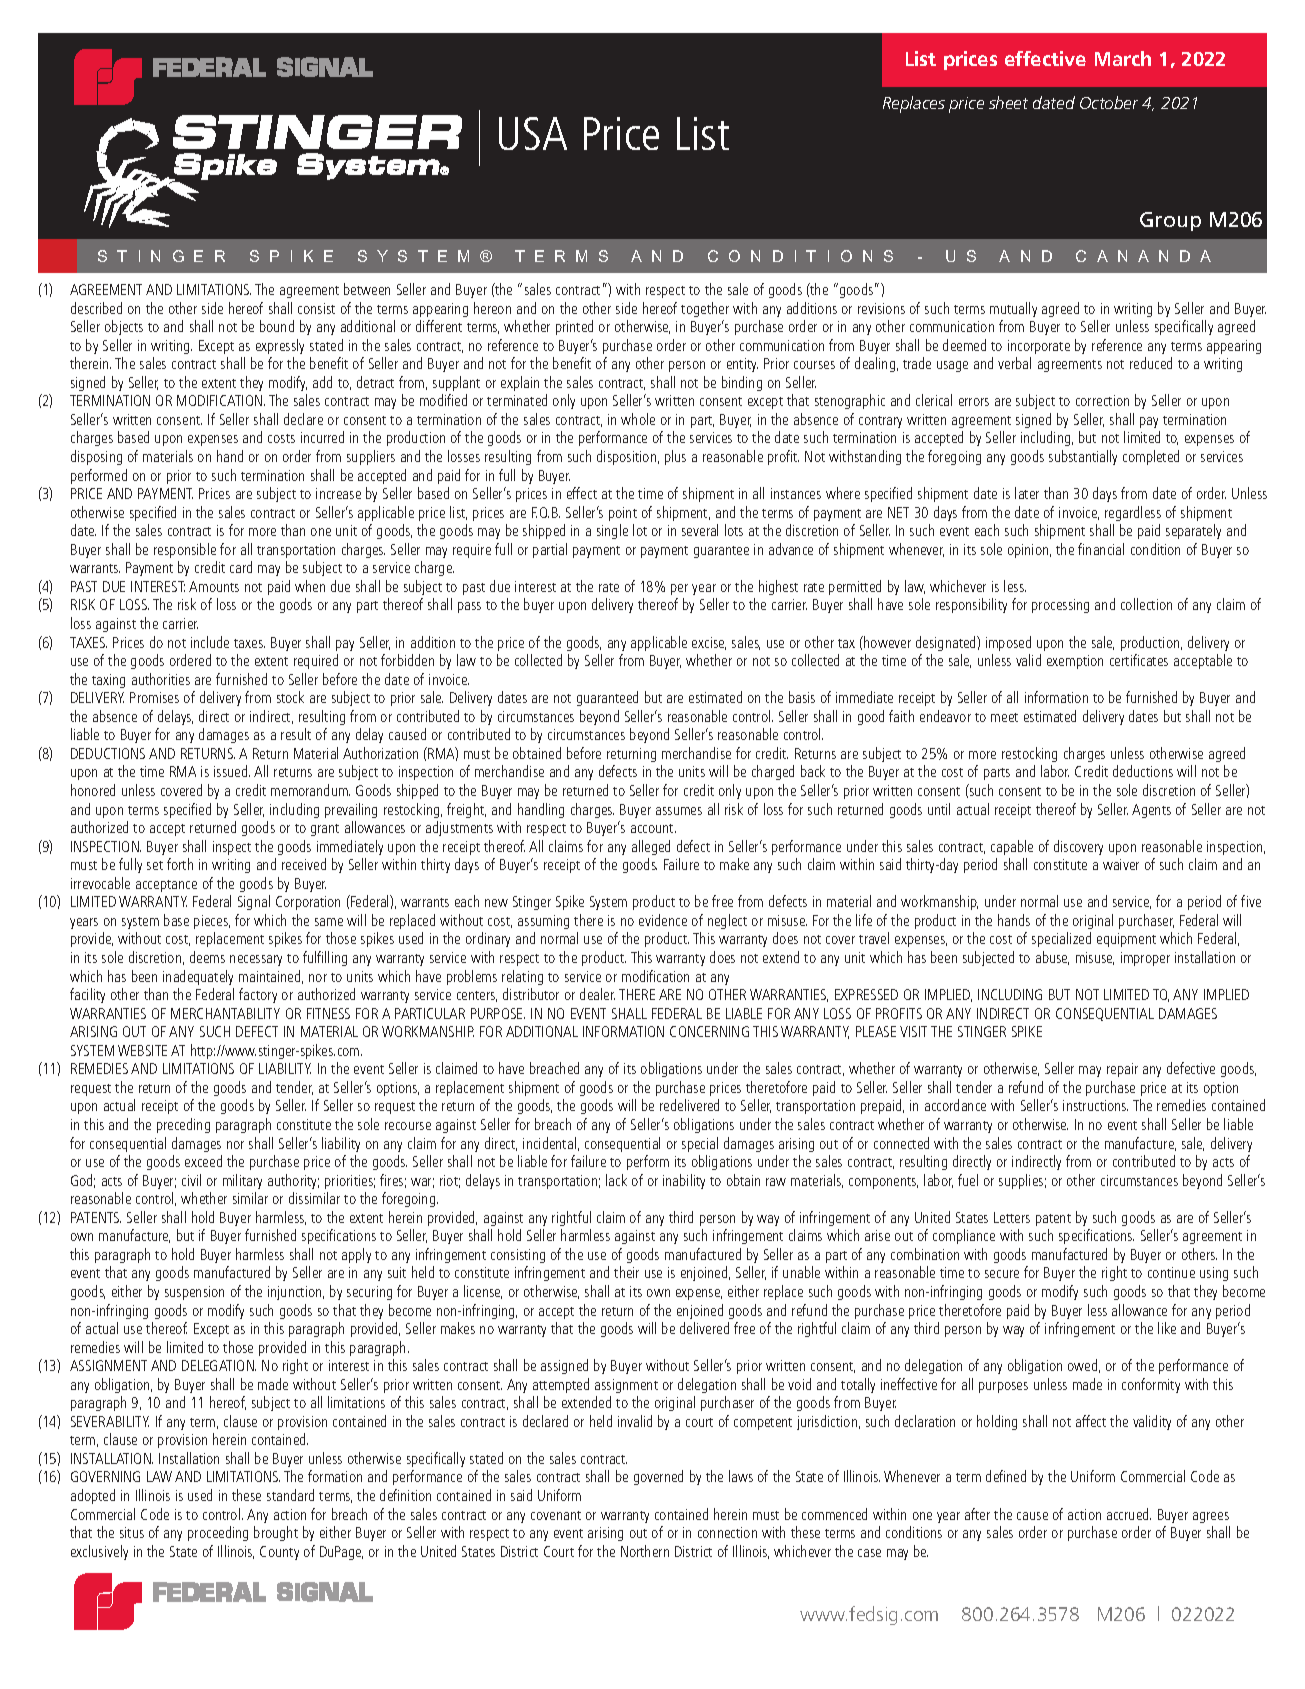 This screenshot has width=1305, height=1689. Describe the element at coordinates (225, 1013) in the screenshot. I see `MERCHANTABILITY` at that location.
